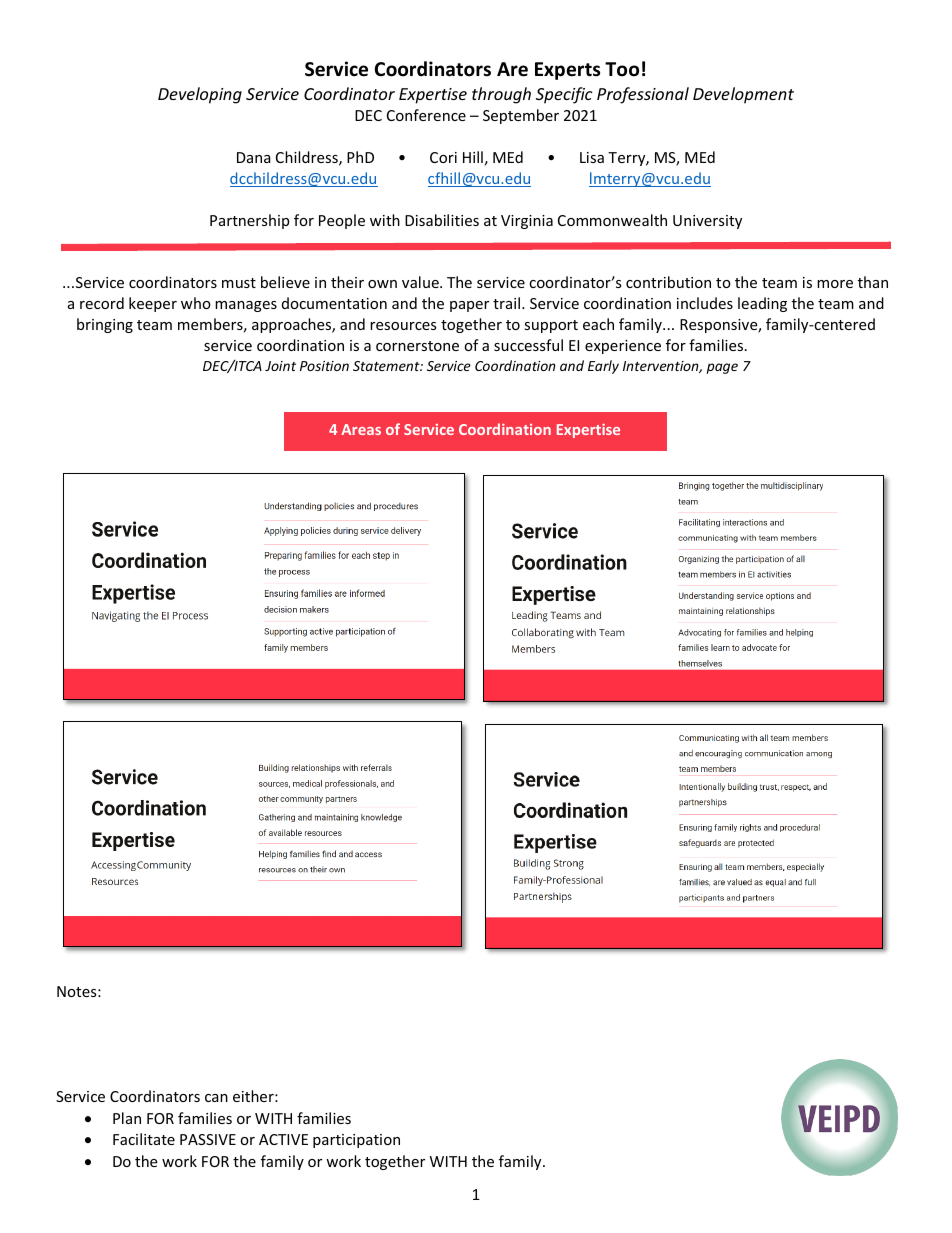 This document has width=952, height=1233. I want to click on page, so click(722, 368).
